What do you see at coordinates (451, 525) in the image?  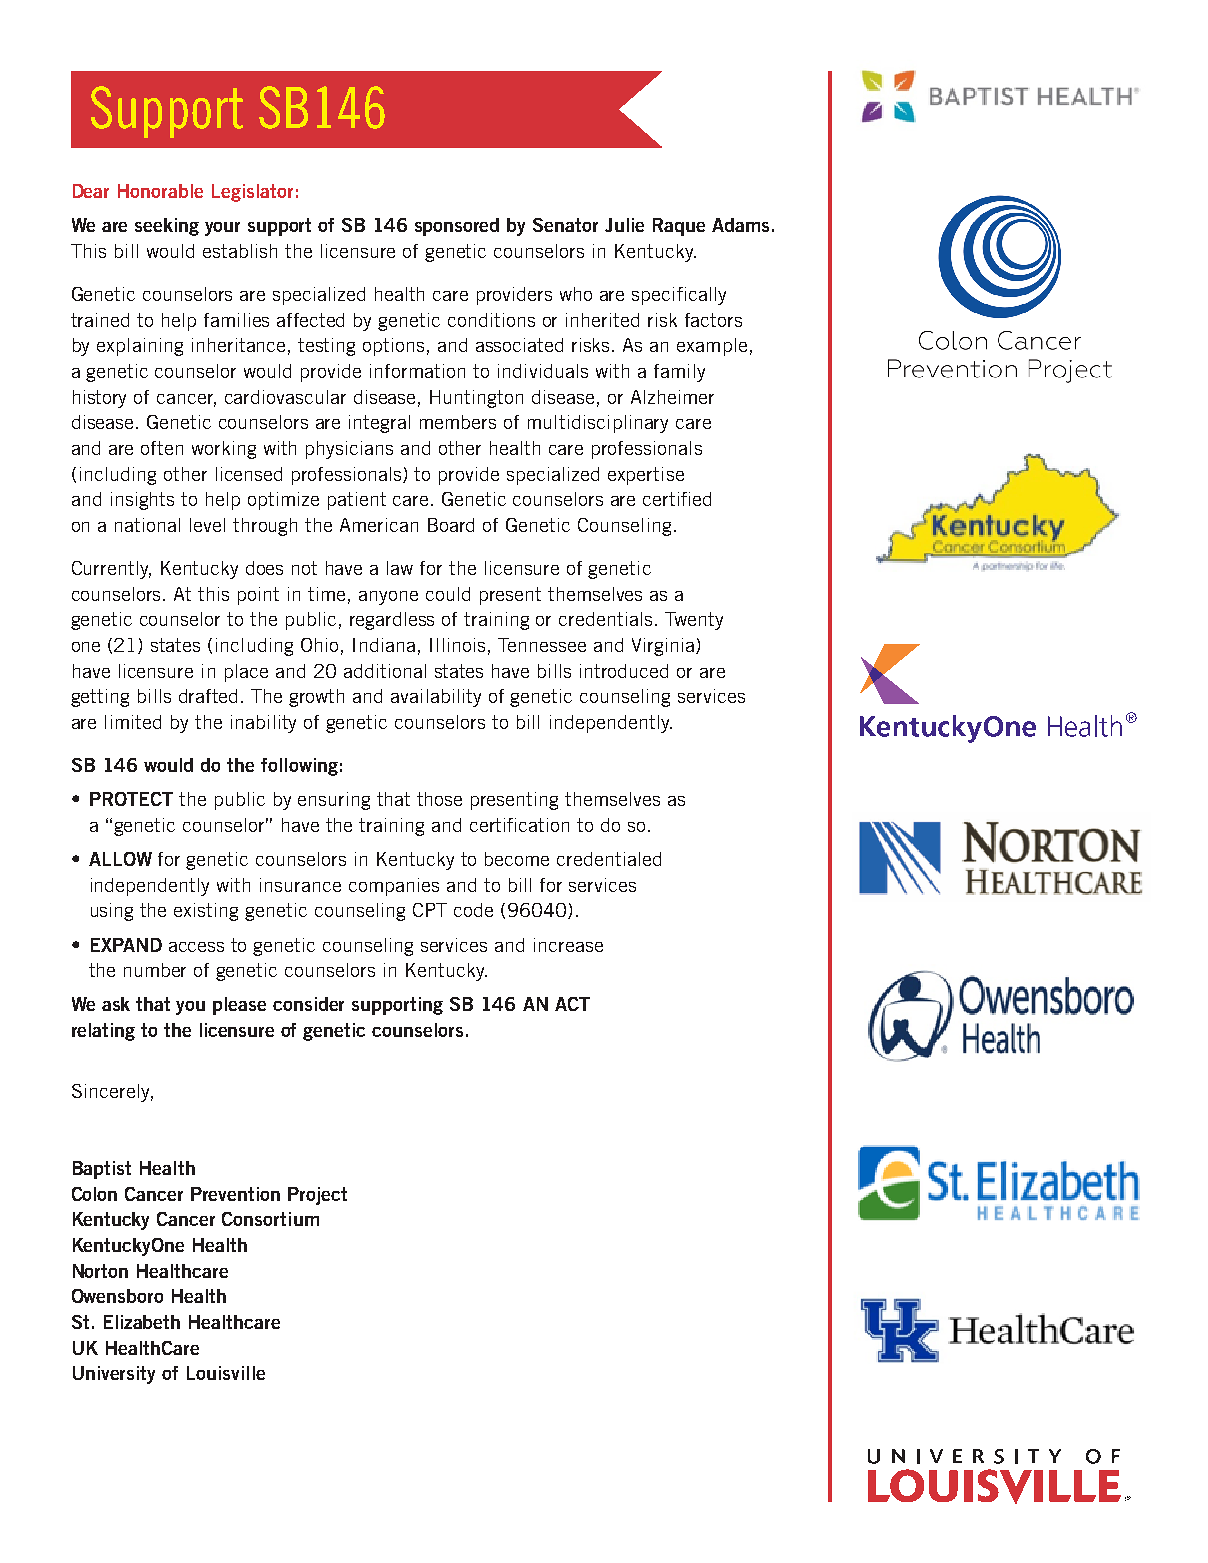 I see `Board` at bounding box center [451, 525].
